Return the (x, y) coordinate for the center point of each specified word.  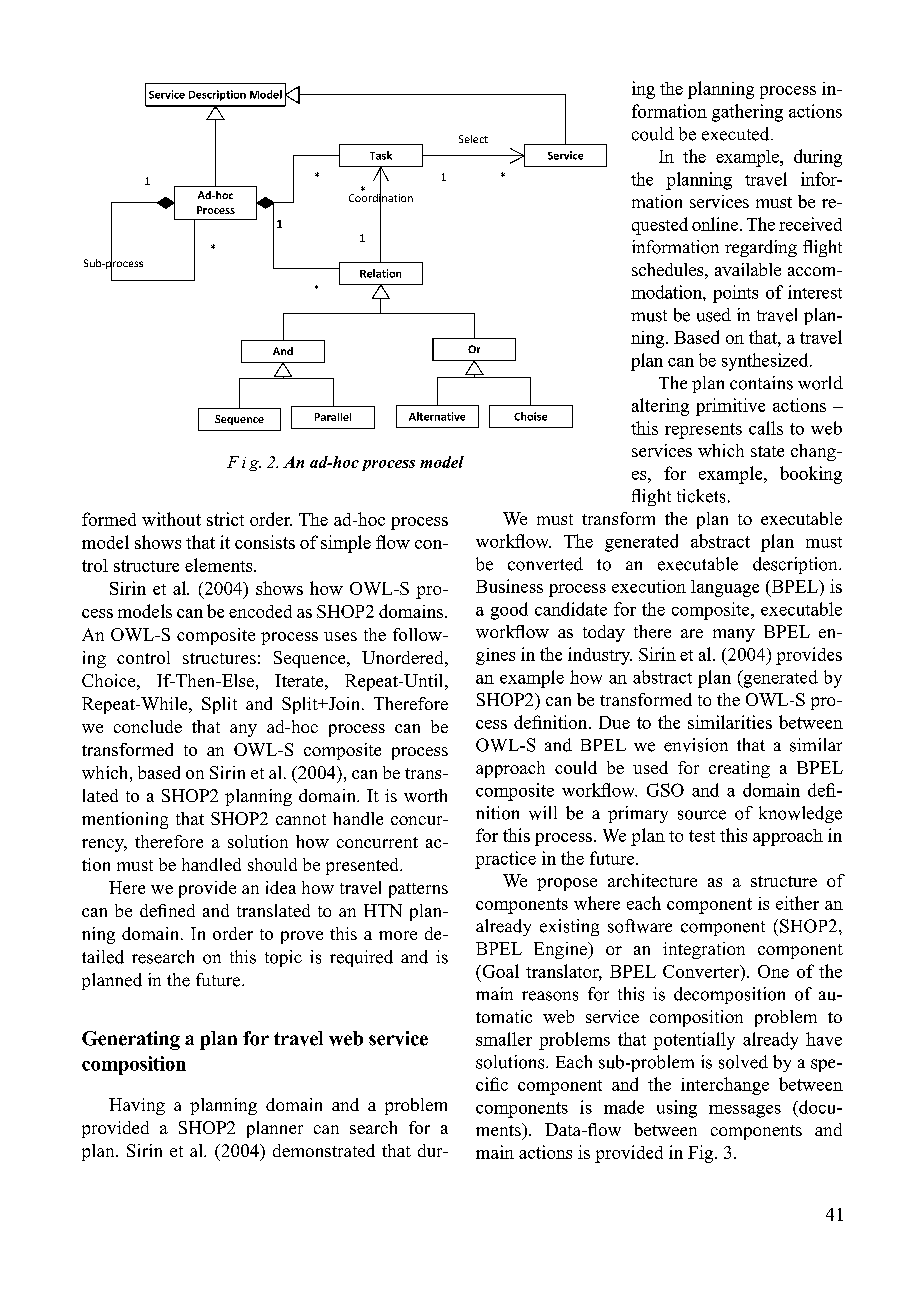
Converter (702, 971)
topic (283, 958)
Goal (499, 971)
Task (381, 155)
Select (473, 139)
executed (737, 134)
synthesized (766, 362)
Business (509, 586)
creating (739, 769)
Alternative (437, 416)
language (725, 588)
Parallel (333, 417)
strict (225, 519)
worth (425, 795)
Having (137, 1106)
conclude (148, 726)
